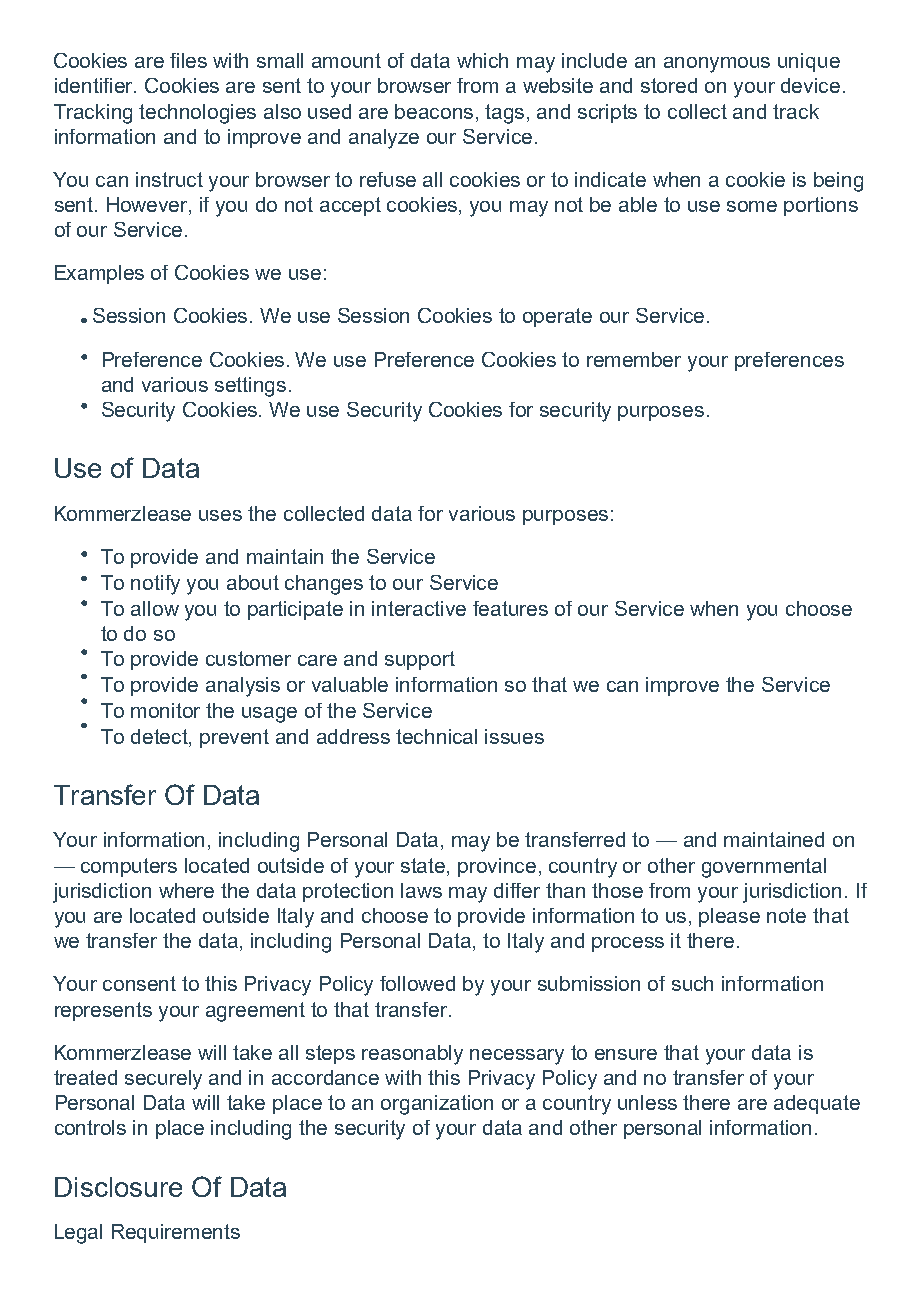 The image size is (924, 1308). I want to click on technologies, so click(197, 114).
